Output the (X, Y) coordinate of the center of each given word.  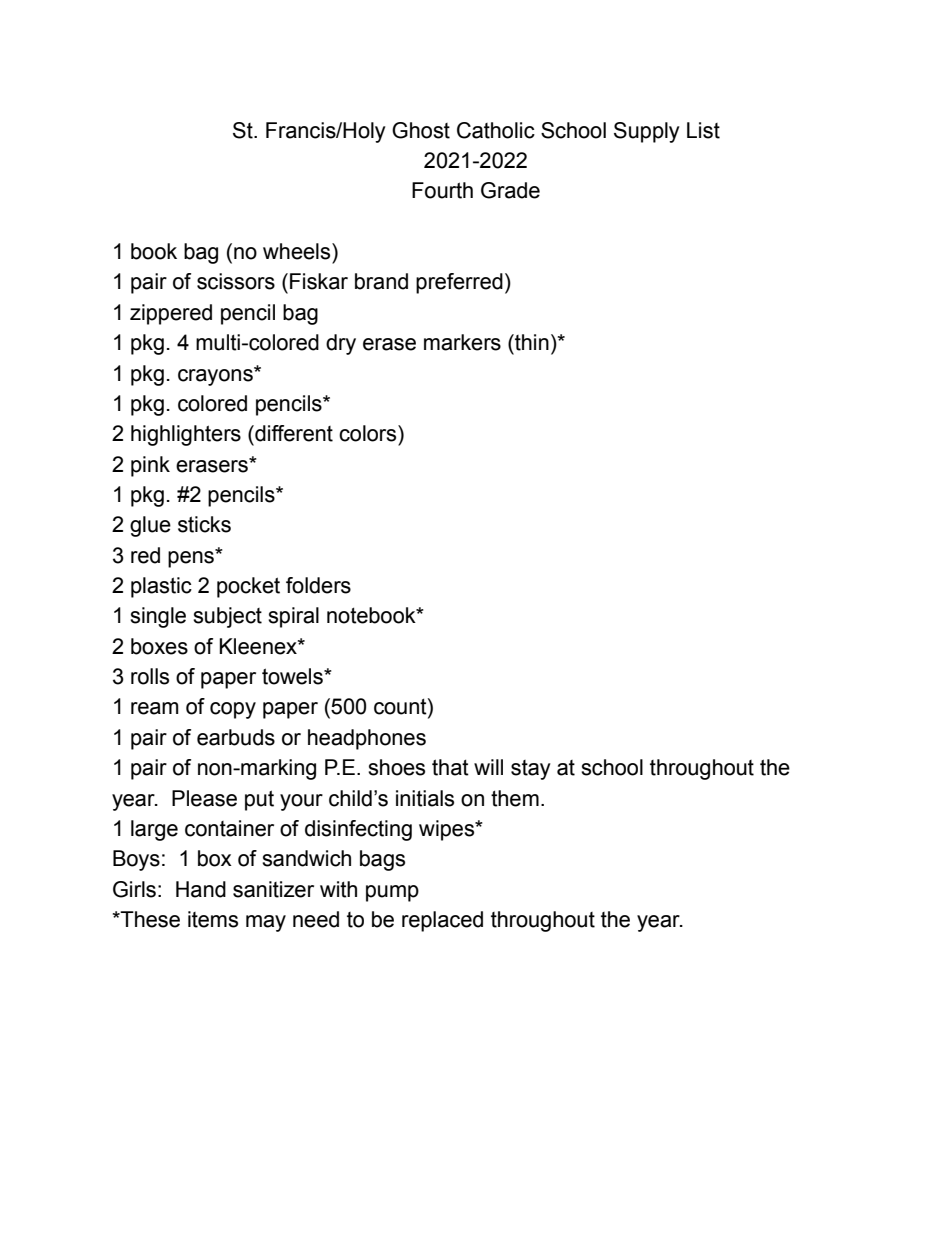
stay (531, 770)
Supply (647, 132)
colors (369, 433)
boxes (159, 646)
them (515, 798)
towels (293, 676)
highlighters (186, 435)
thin (531, 342)
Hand (201, 889)
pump (392, 893)
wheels (298, 251)
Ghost (421, 130)
